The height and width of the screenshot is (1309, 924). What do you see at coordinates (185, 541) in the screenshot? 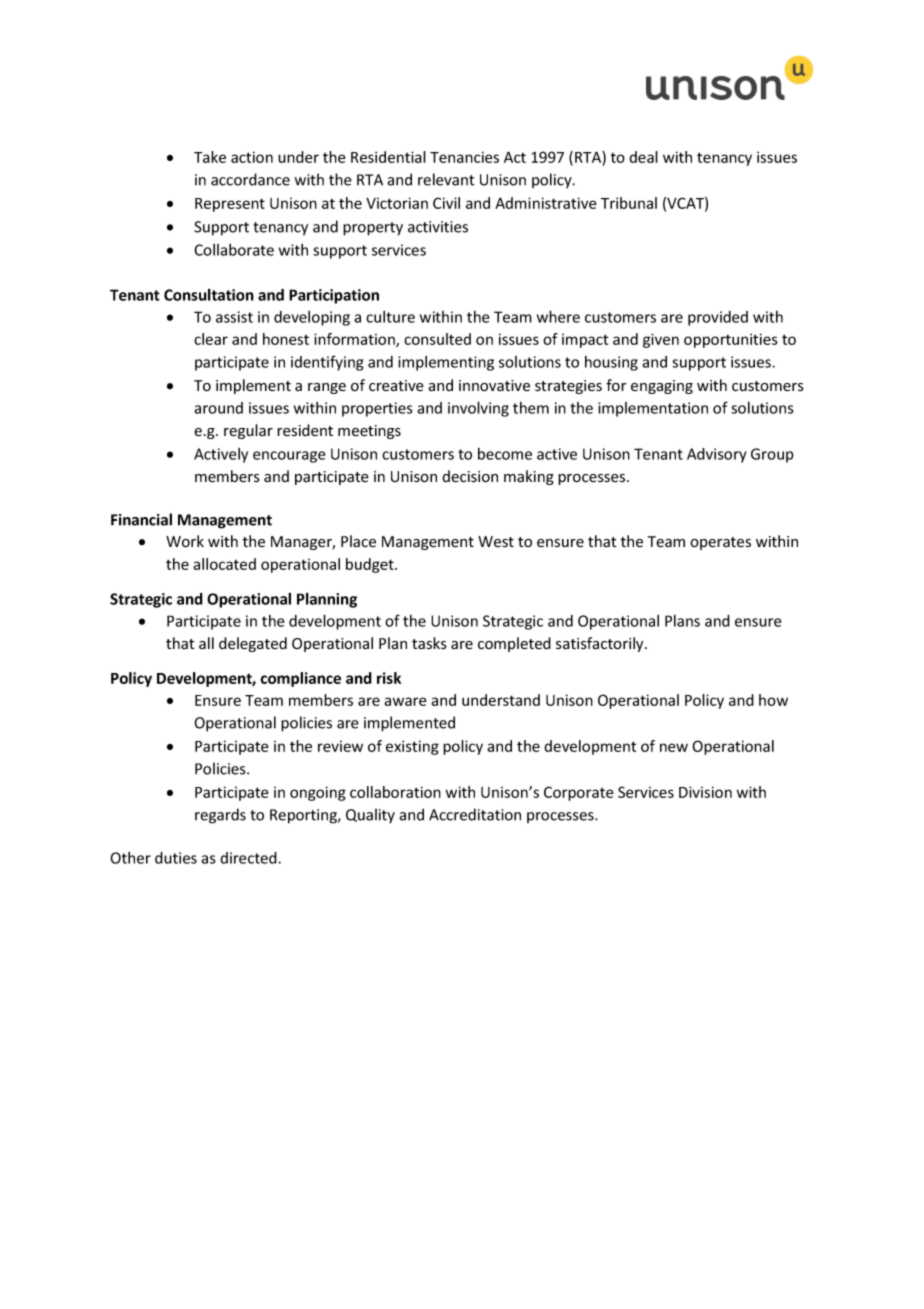
I see `Work` at bounding box center [185, 541].
